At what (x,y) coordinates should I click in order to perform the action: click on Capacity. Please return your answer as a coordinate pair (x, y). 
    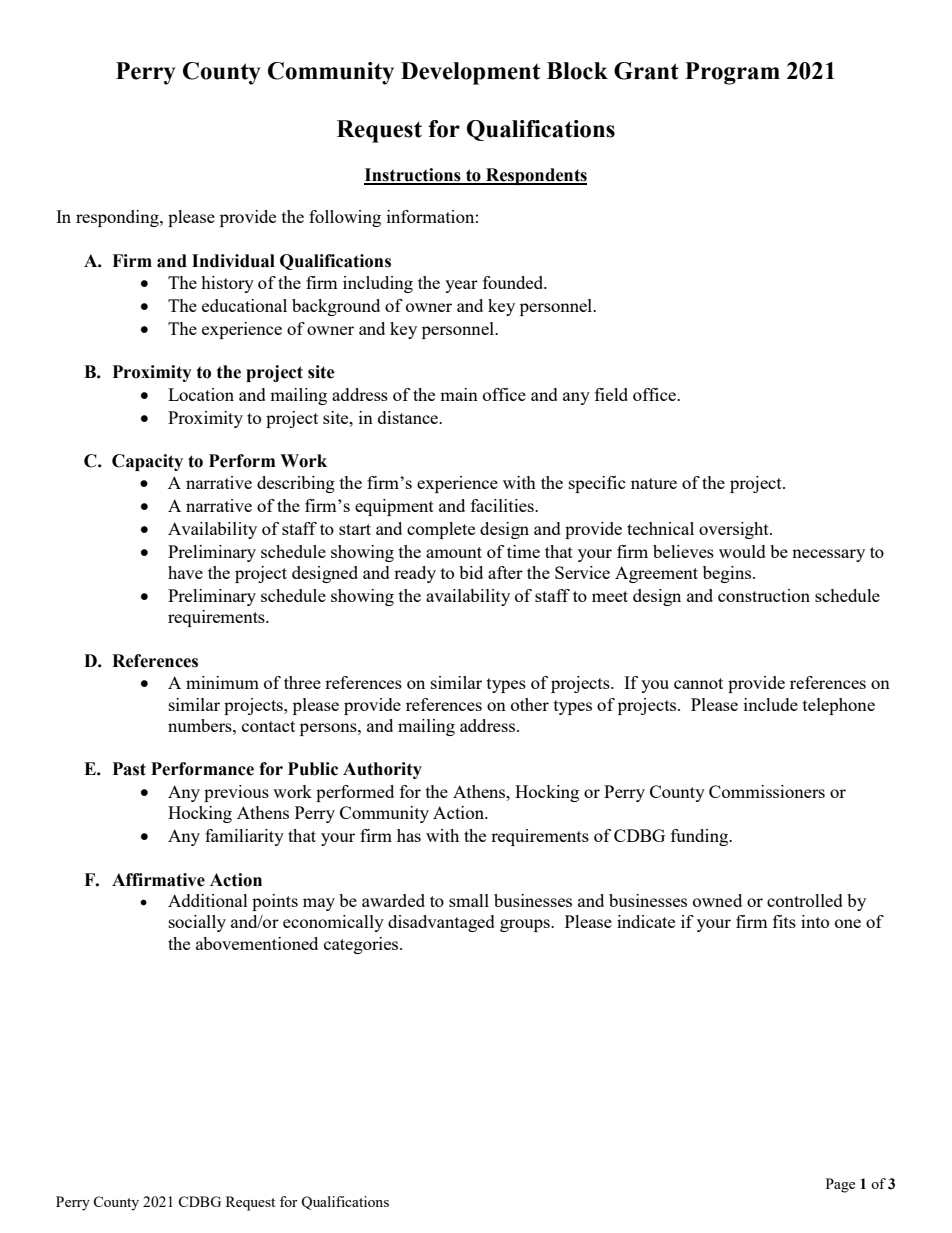
    Looking at the image, I should click on (147, 462).
